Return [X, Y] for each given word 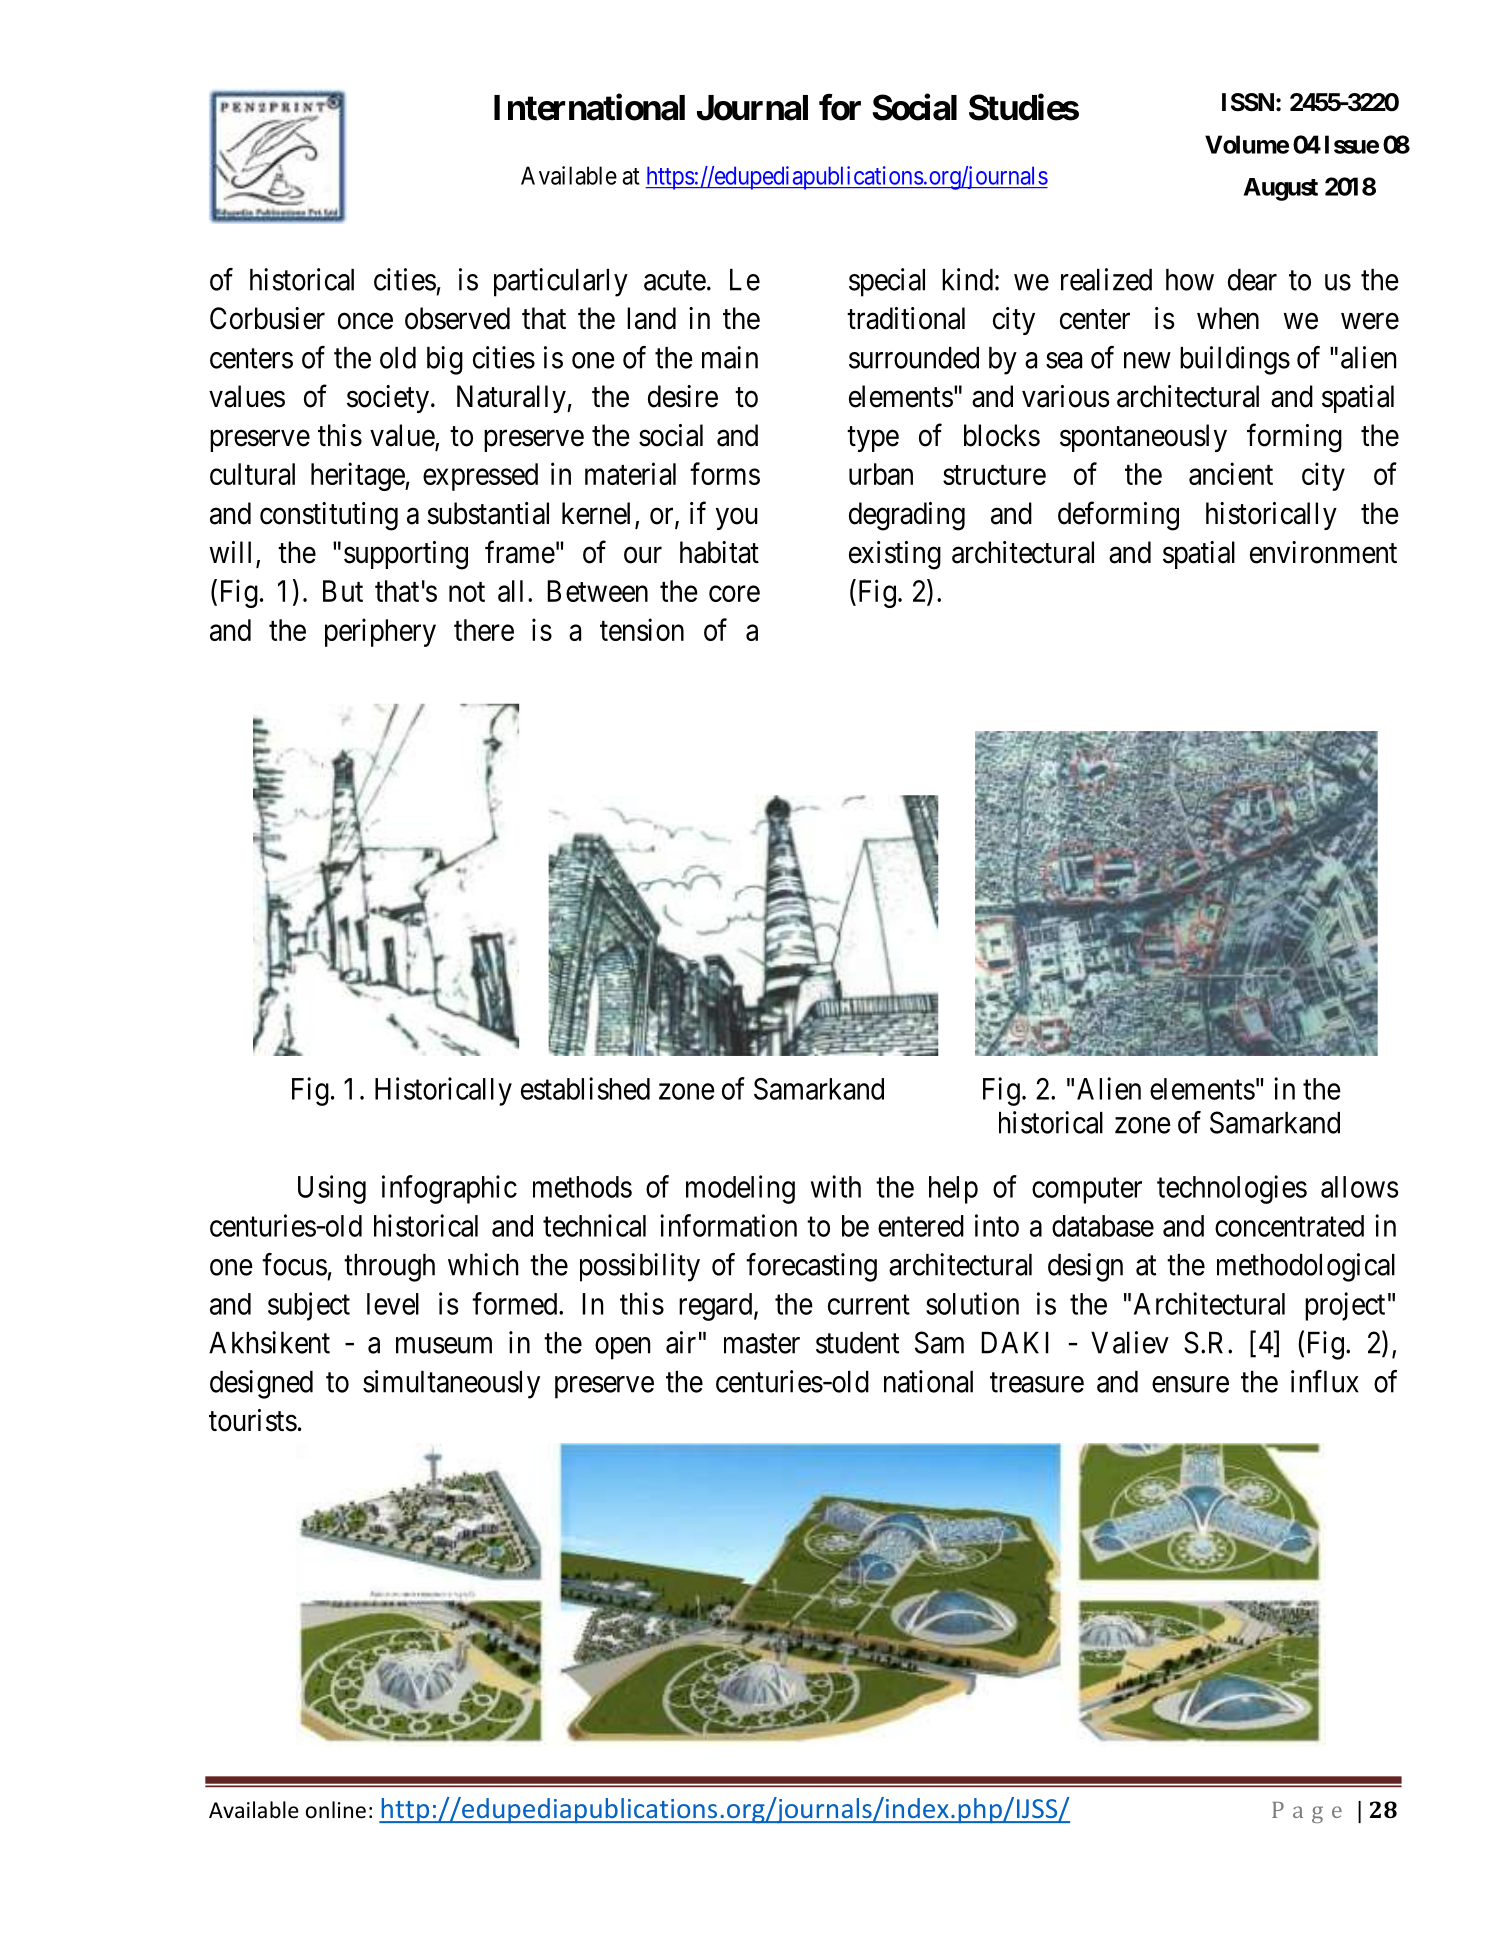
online [336, 1810]
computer [1087, 1191]
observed [457, 318]
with [836, 1186]
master [762, 1344]
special [887, 282]
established [585, 1088]
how [1190, 280]
